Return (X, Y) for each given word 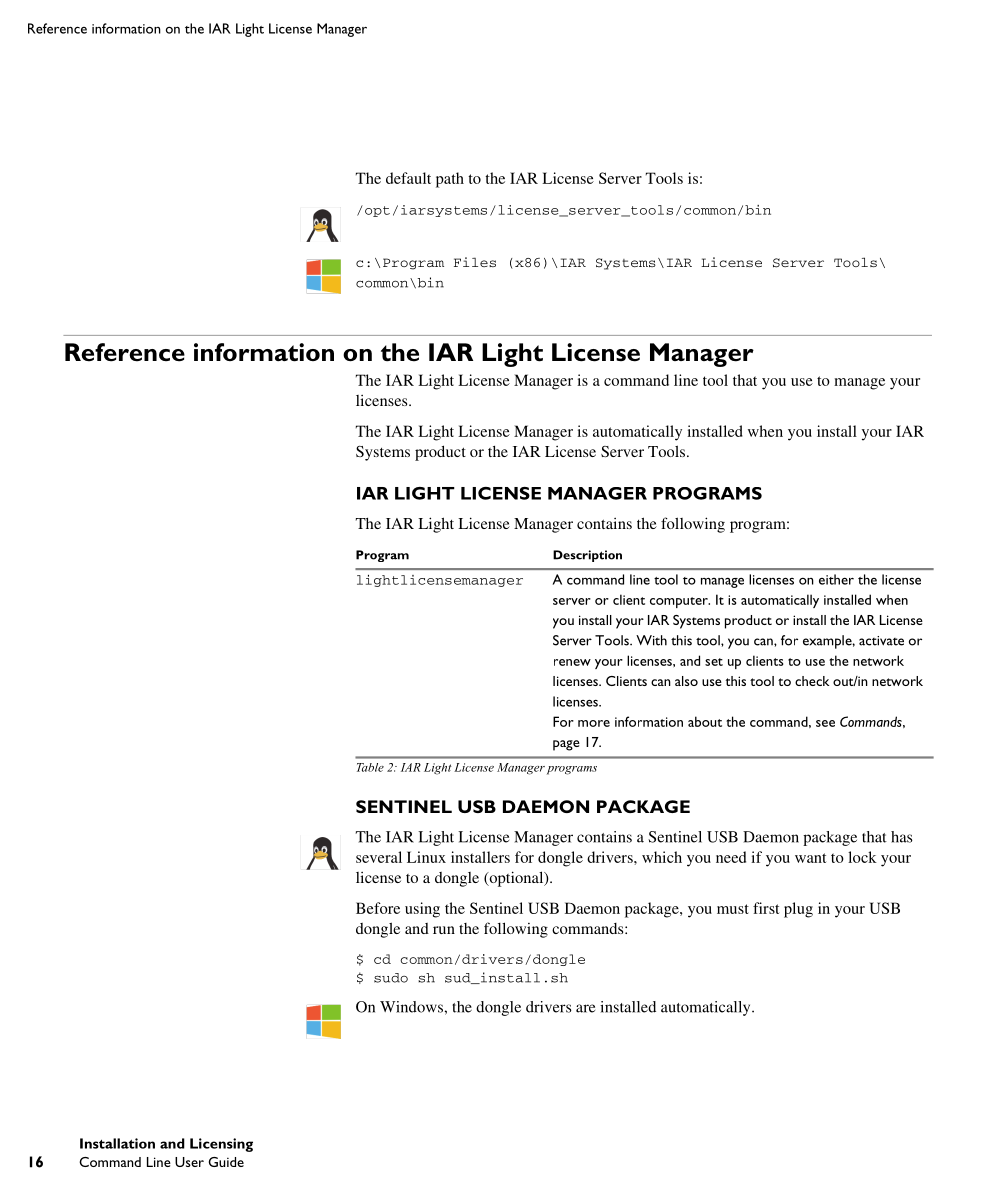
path (450, 180)
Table (370, 767)
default (408, 178)
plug (798, 910)
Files (475, 262)
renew (572, 662)
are (585, 1008)
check (812, 681)
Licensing (221, 1145)
